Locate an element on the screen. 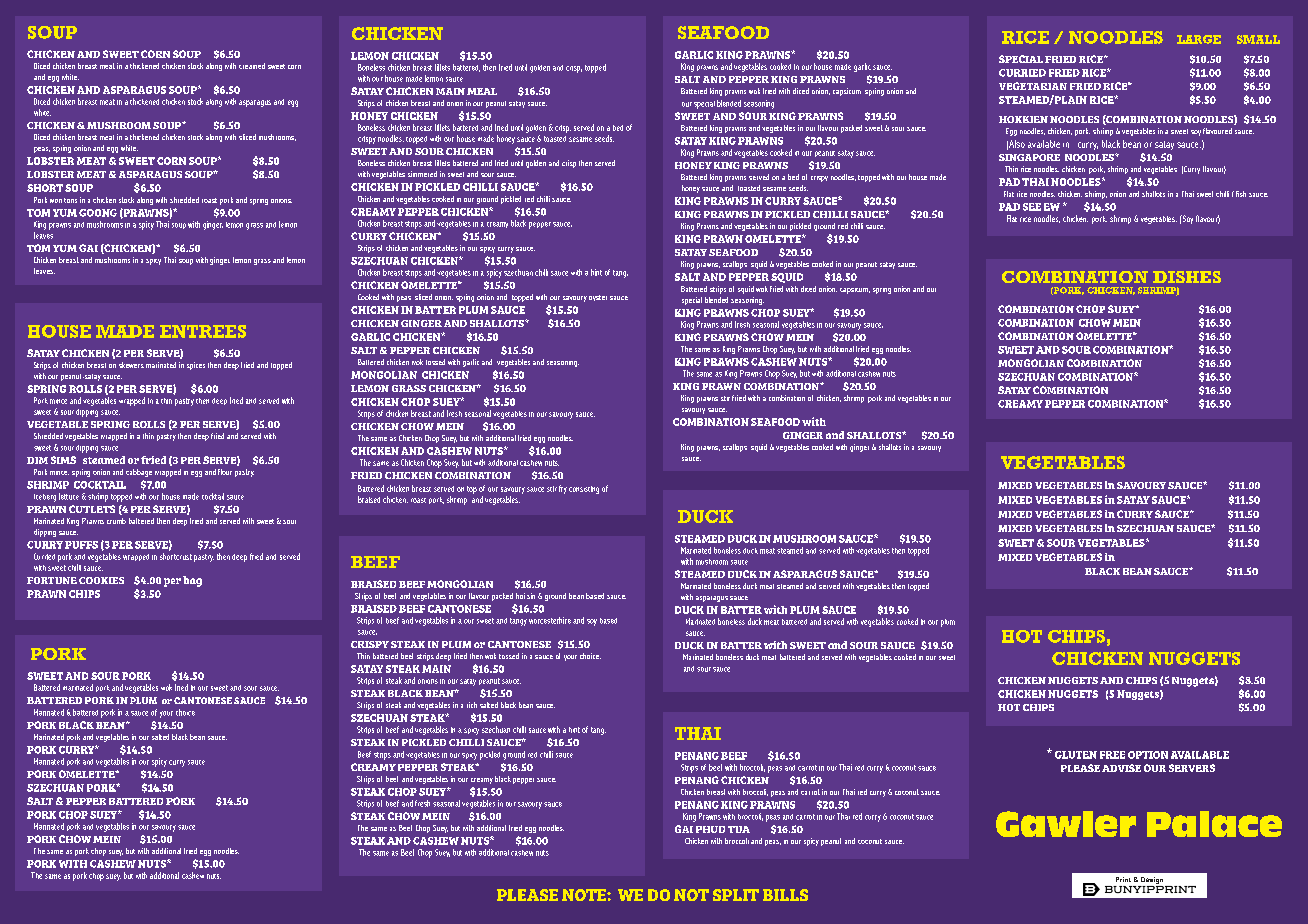  TUA is located at coordinates (739, 829).
